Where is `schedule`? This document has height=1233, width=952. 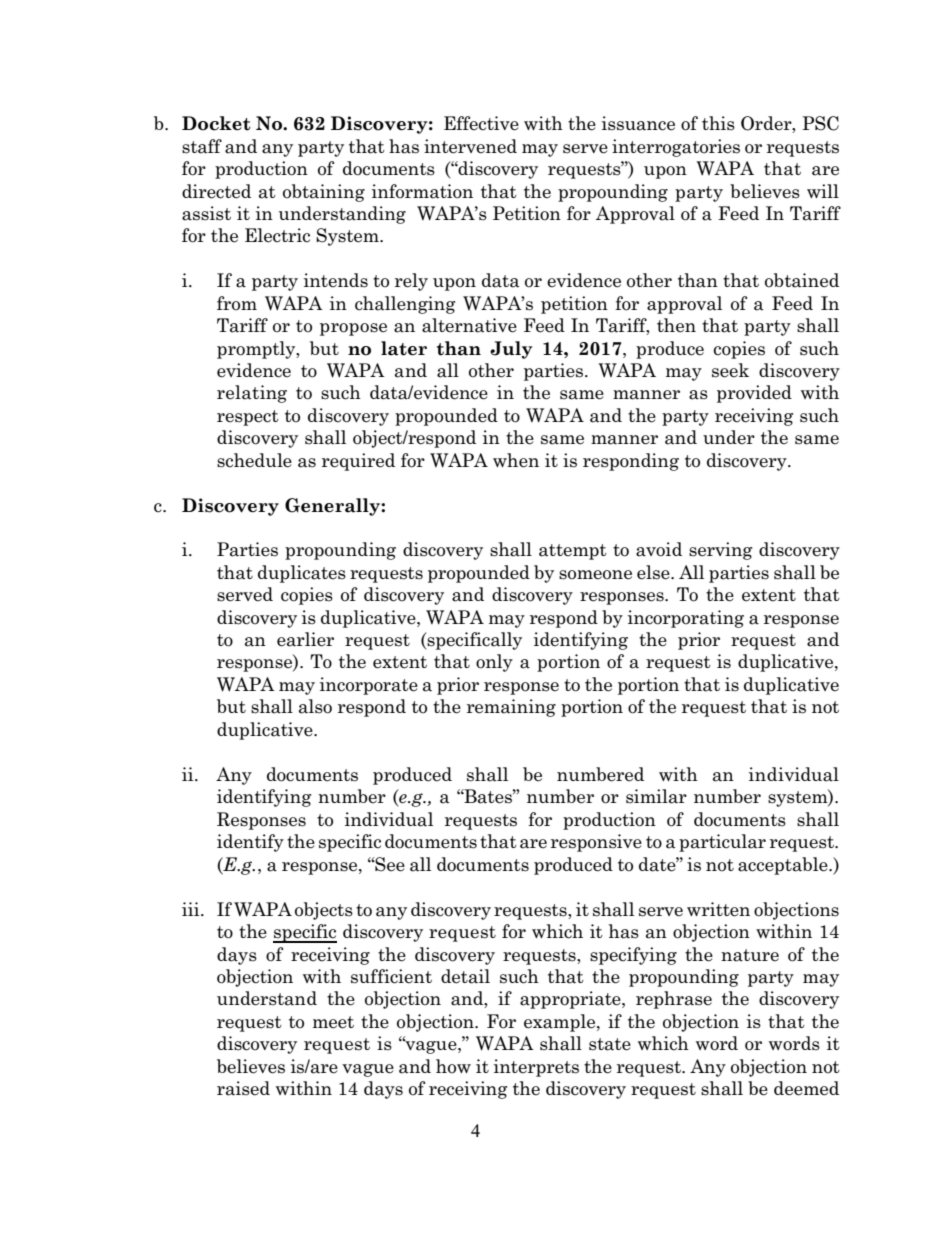 schedule is located at coordinates (254, 460).
